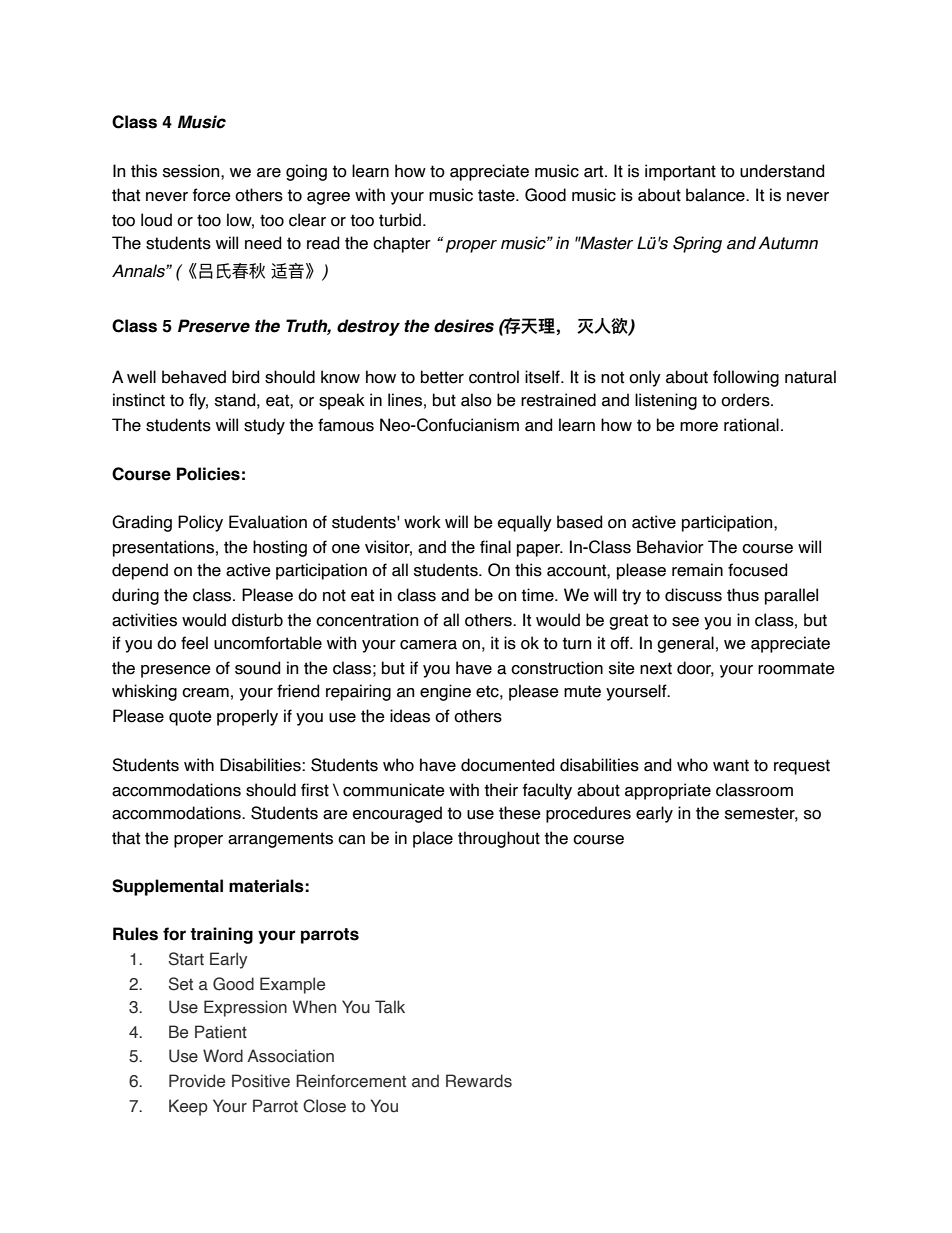 The height and width of the screenshot is (1233, 952). I want to click on camera, so click(428, 645).
